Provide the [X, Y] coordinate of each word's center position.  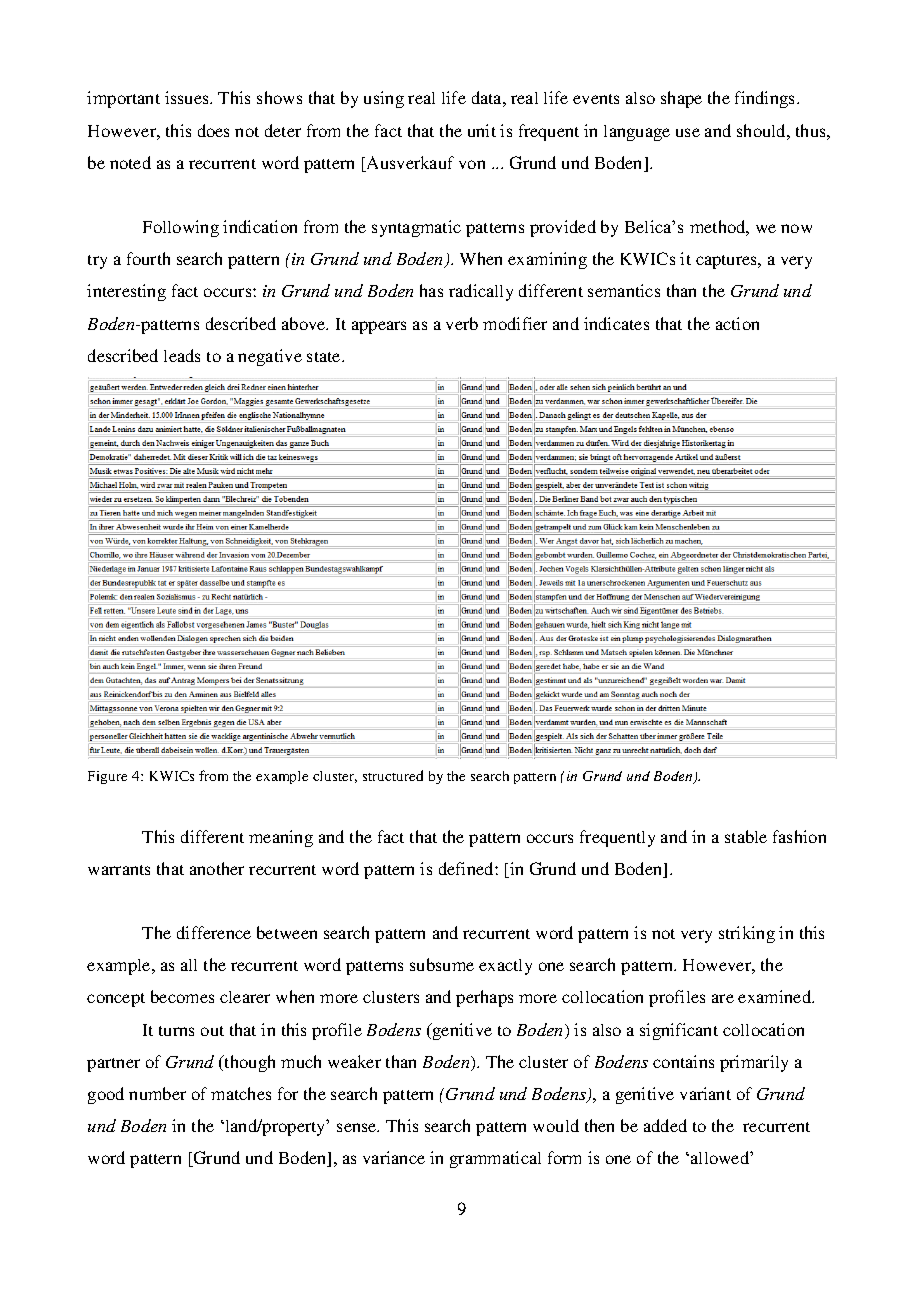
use [688, 132]
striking [747, 934]
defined [467, 868]
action [737, 323]
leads [182, 355]
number [157, 1093]
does [213, 130]
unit [482, 130]
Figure [107, 777]
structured [393, 775]
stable [746, 836]
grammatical [495, 1159]
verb [462, 323]
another [217, 868]
